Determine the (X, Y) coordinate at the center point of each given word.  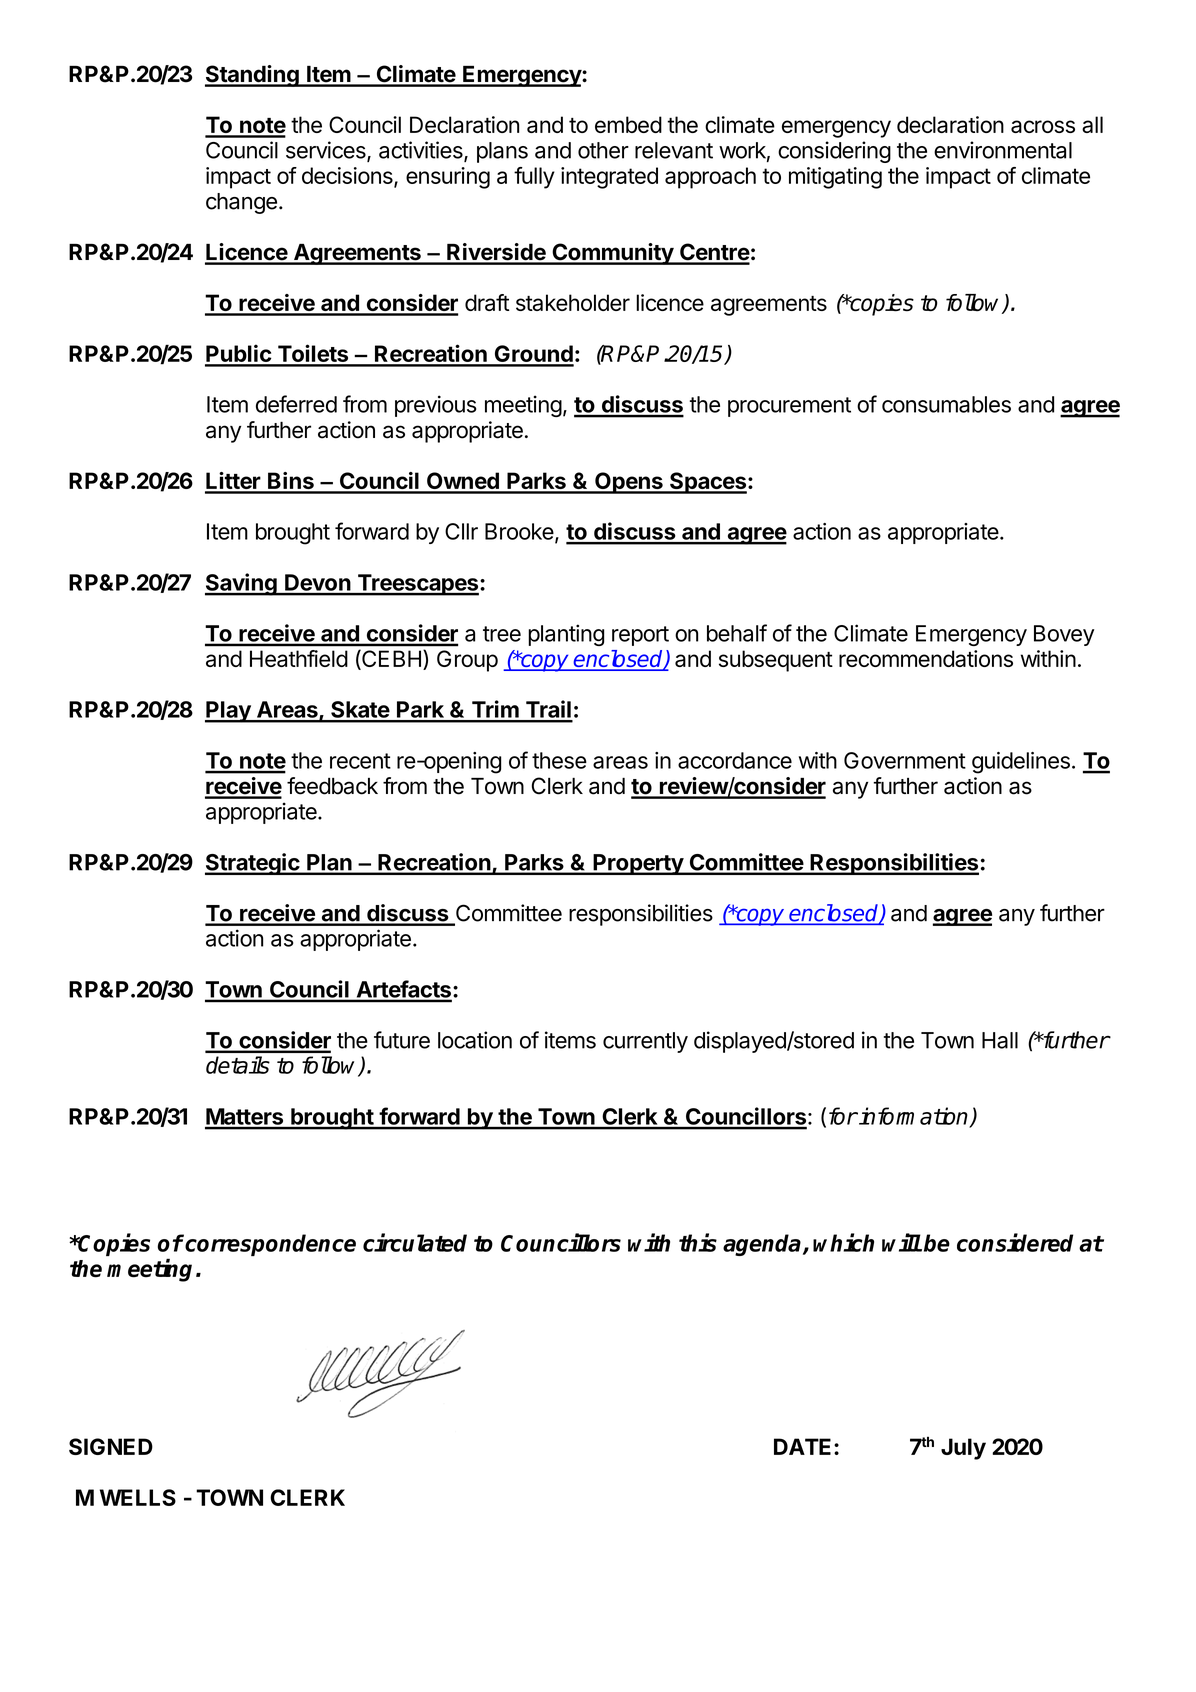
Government (905, 760)
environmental (1003, 150)
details (238, 1065)
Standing (253, 76)
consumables (946, 404)
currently (645, 1042)
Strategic (253, 864)
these (559, 760)
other (603, 150)
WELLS (138, 1497)
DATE (802, 1446)
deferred (296, 404)
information (914, 1117)
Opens (629, 483)
